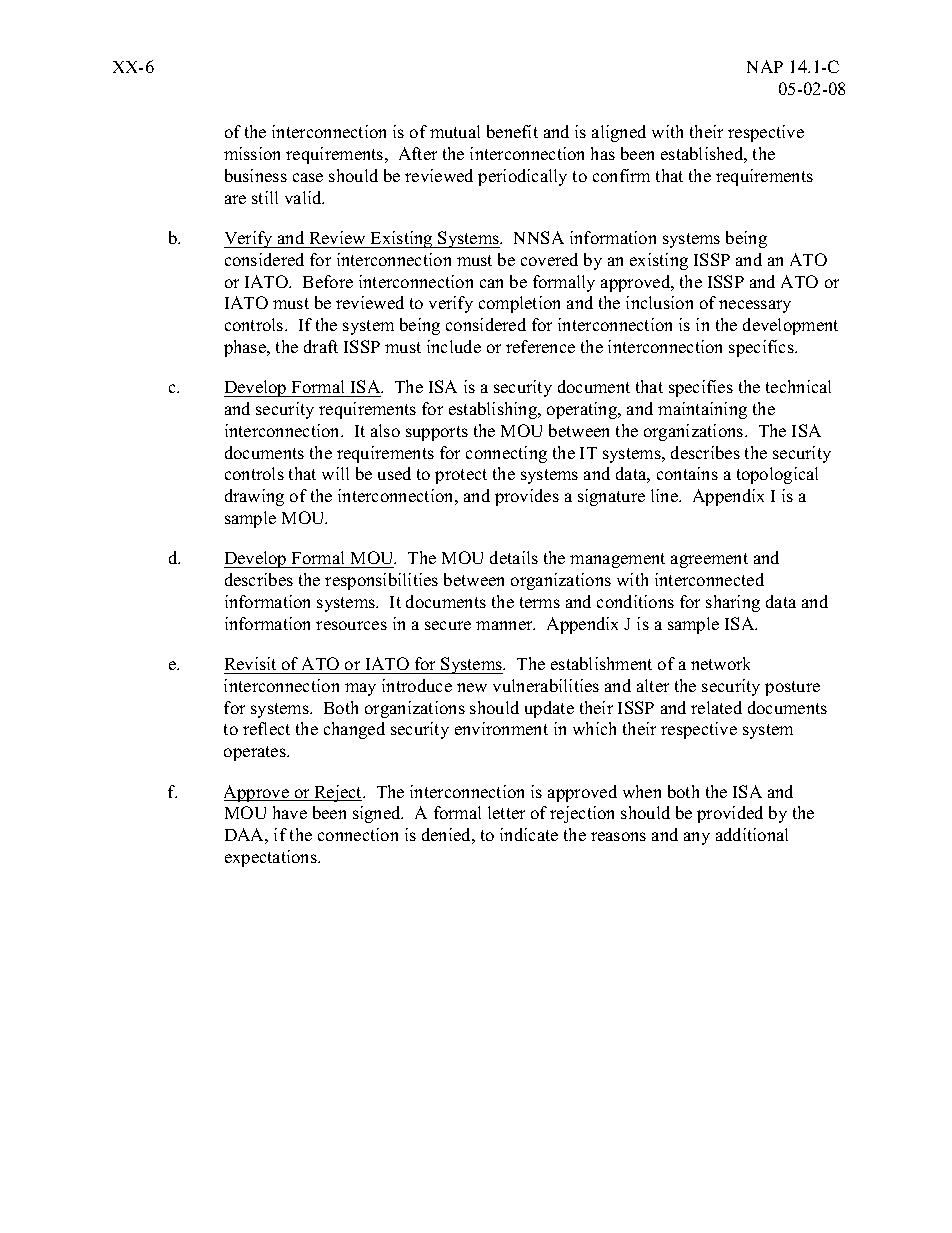 The height and width of the screenshot is (1233, 952). I want to click on benefit, so click(512, 131).
